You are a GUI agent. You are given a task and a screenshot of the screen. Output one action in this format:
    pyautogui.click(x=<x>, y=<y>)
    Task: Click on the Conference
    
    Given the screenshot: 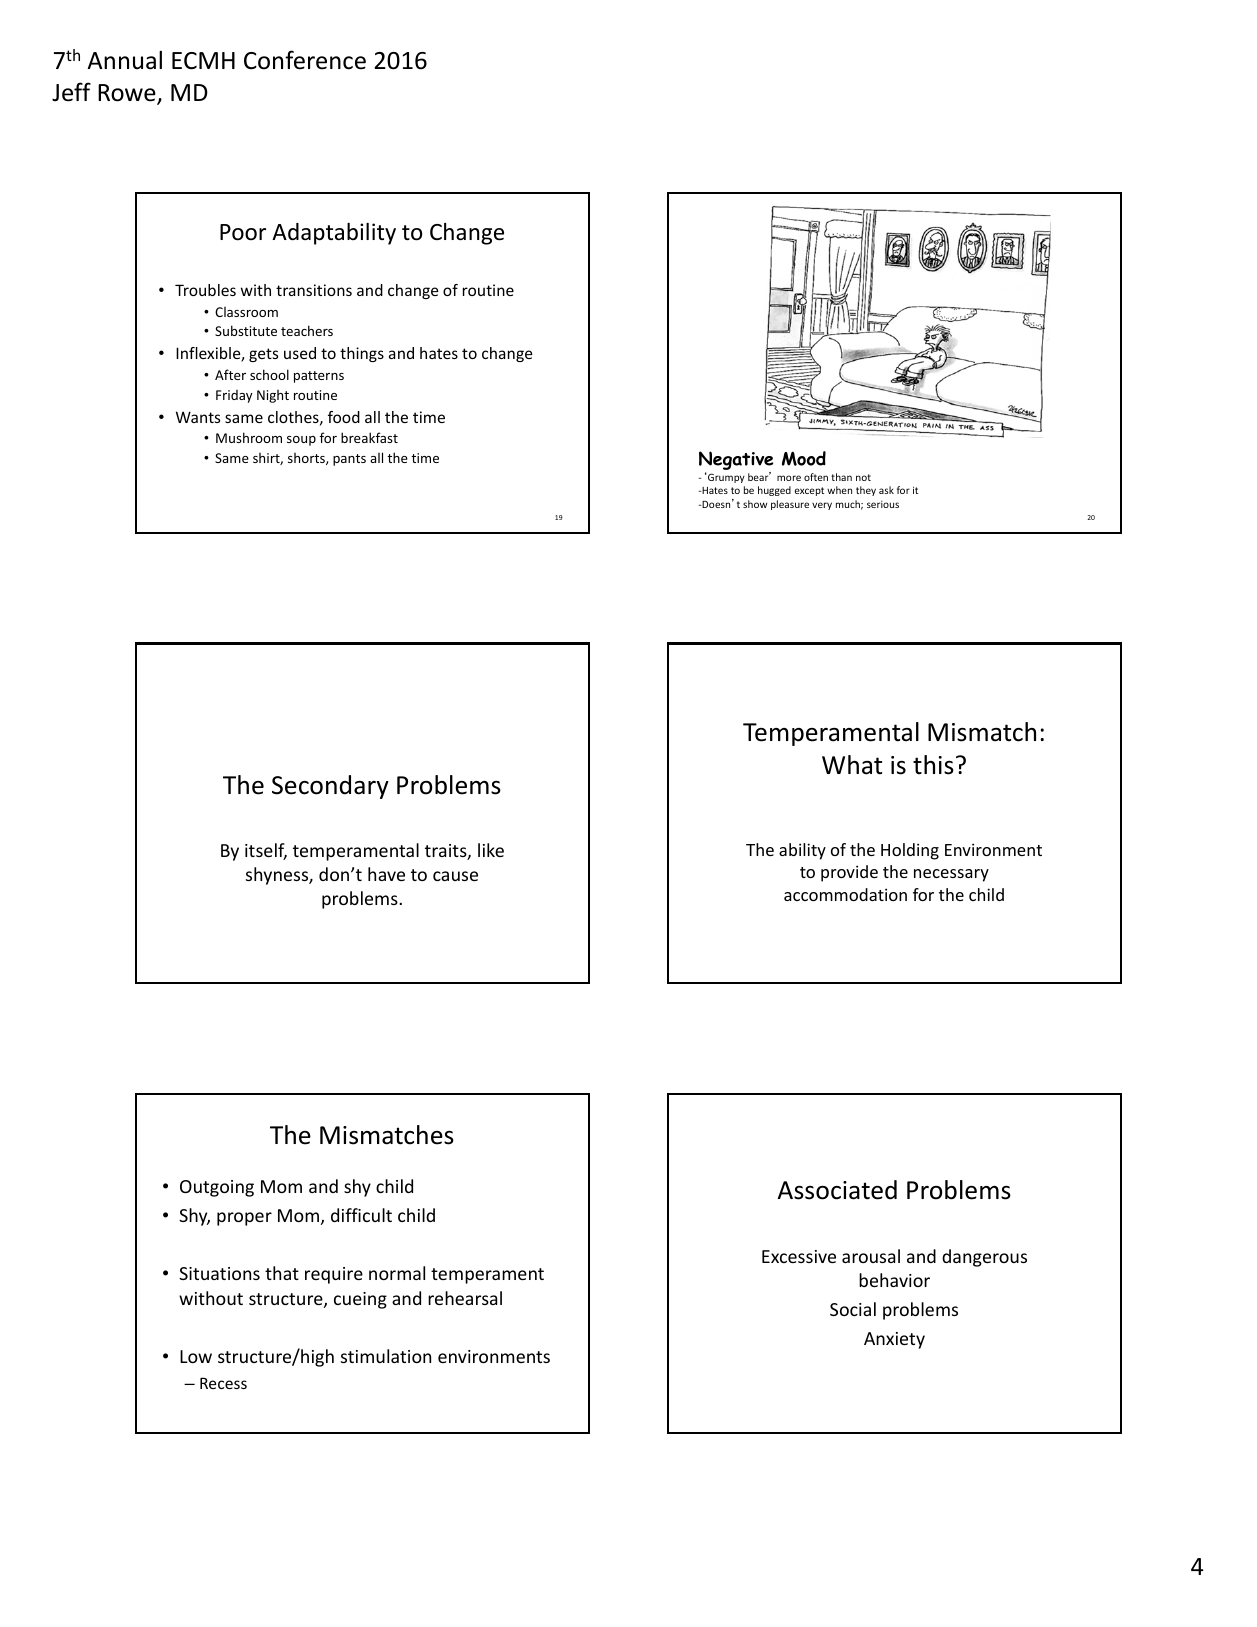 What is the action you would take?
    pyautogui.click(x=305, y=60)
